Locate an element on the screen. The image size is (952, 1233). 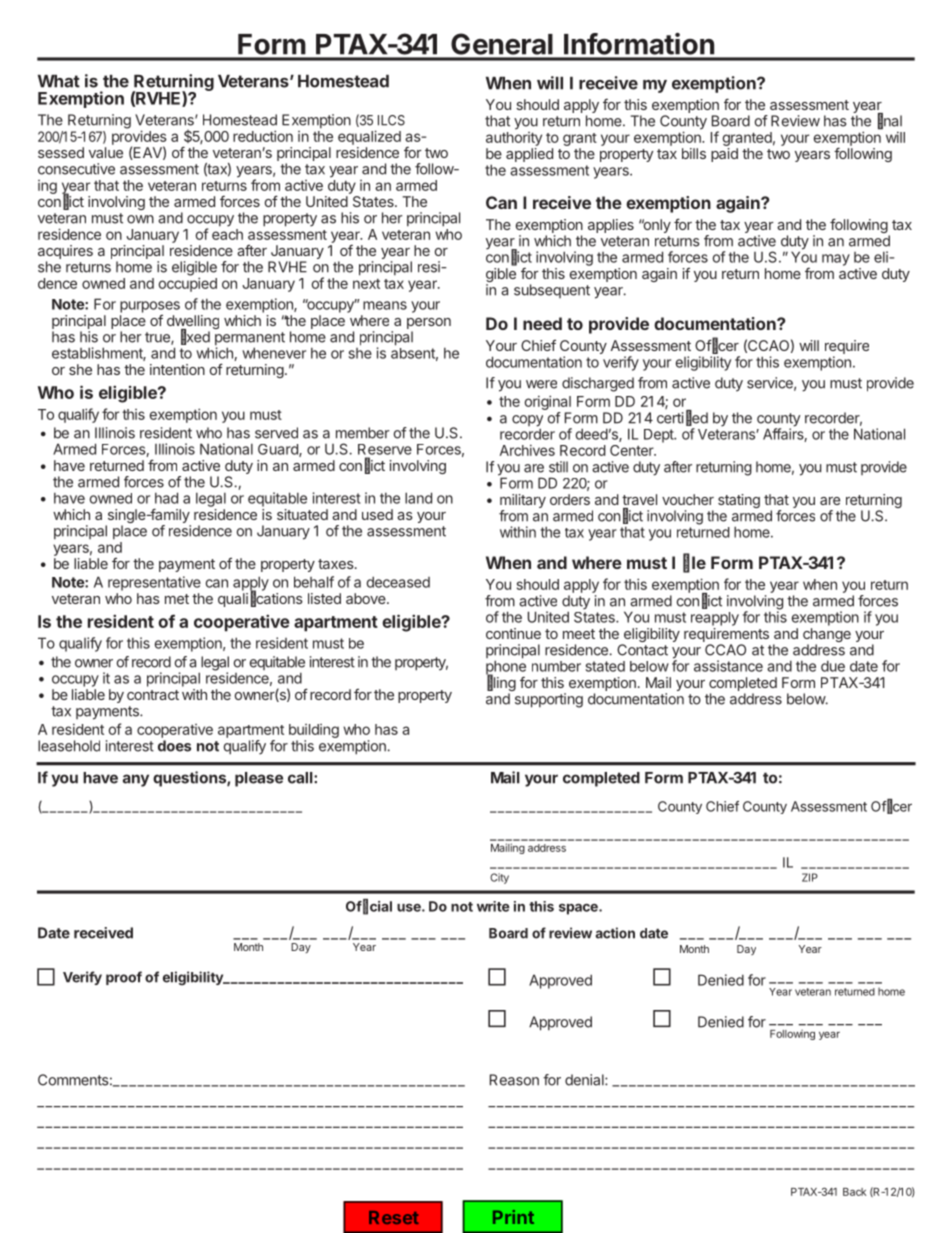
write is located at coordinates (493, 906).
